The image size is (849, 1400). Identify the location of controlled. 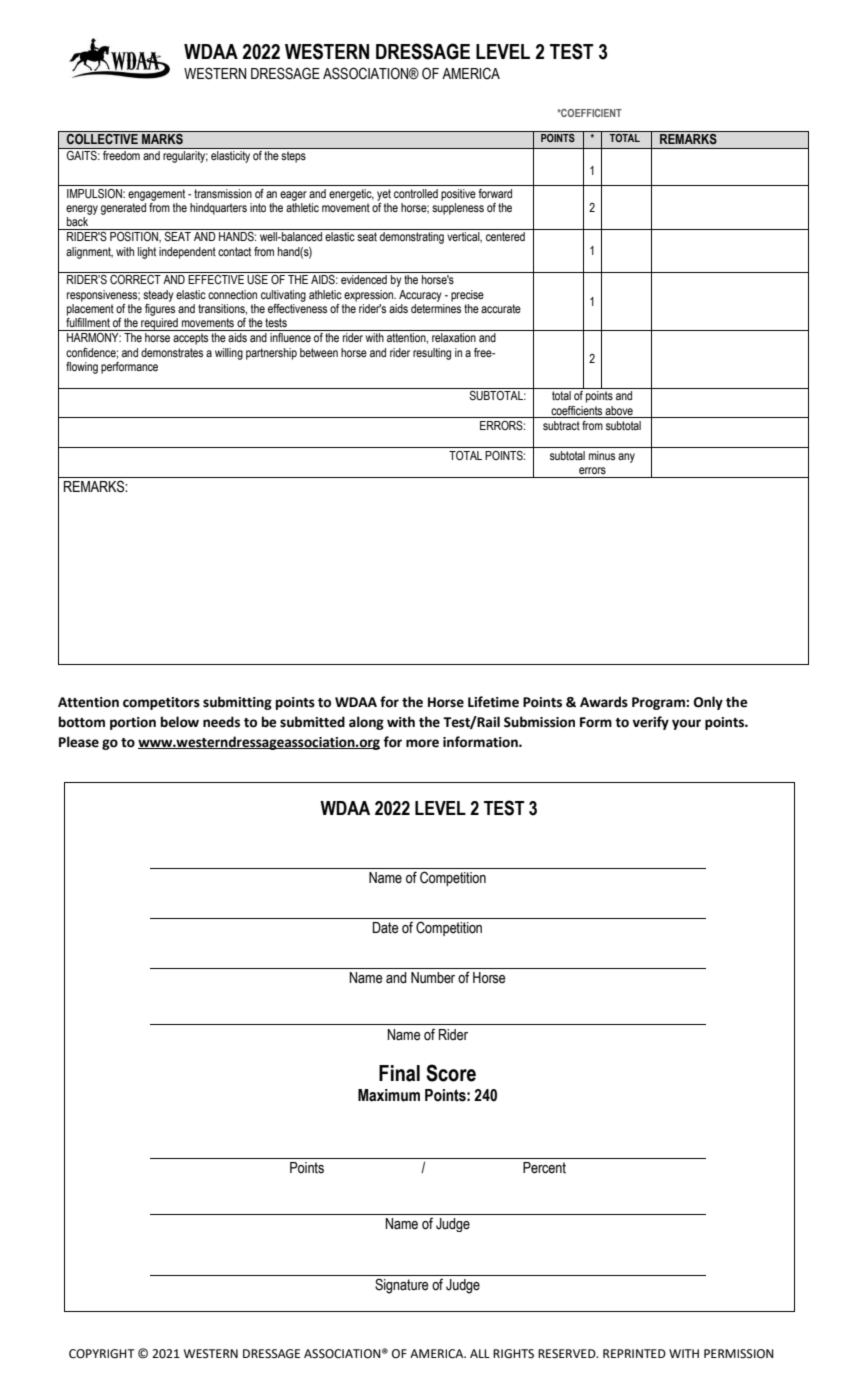
(416, 193).
